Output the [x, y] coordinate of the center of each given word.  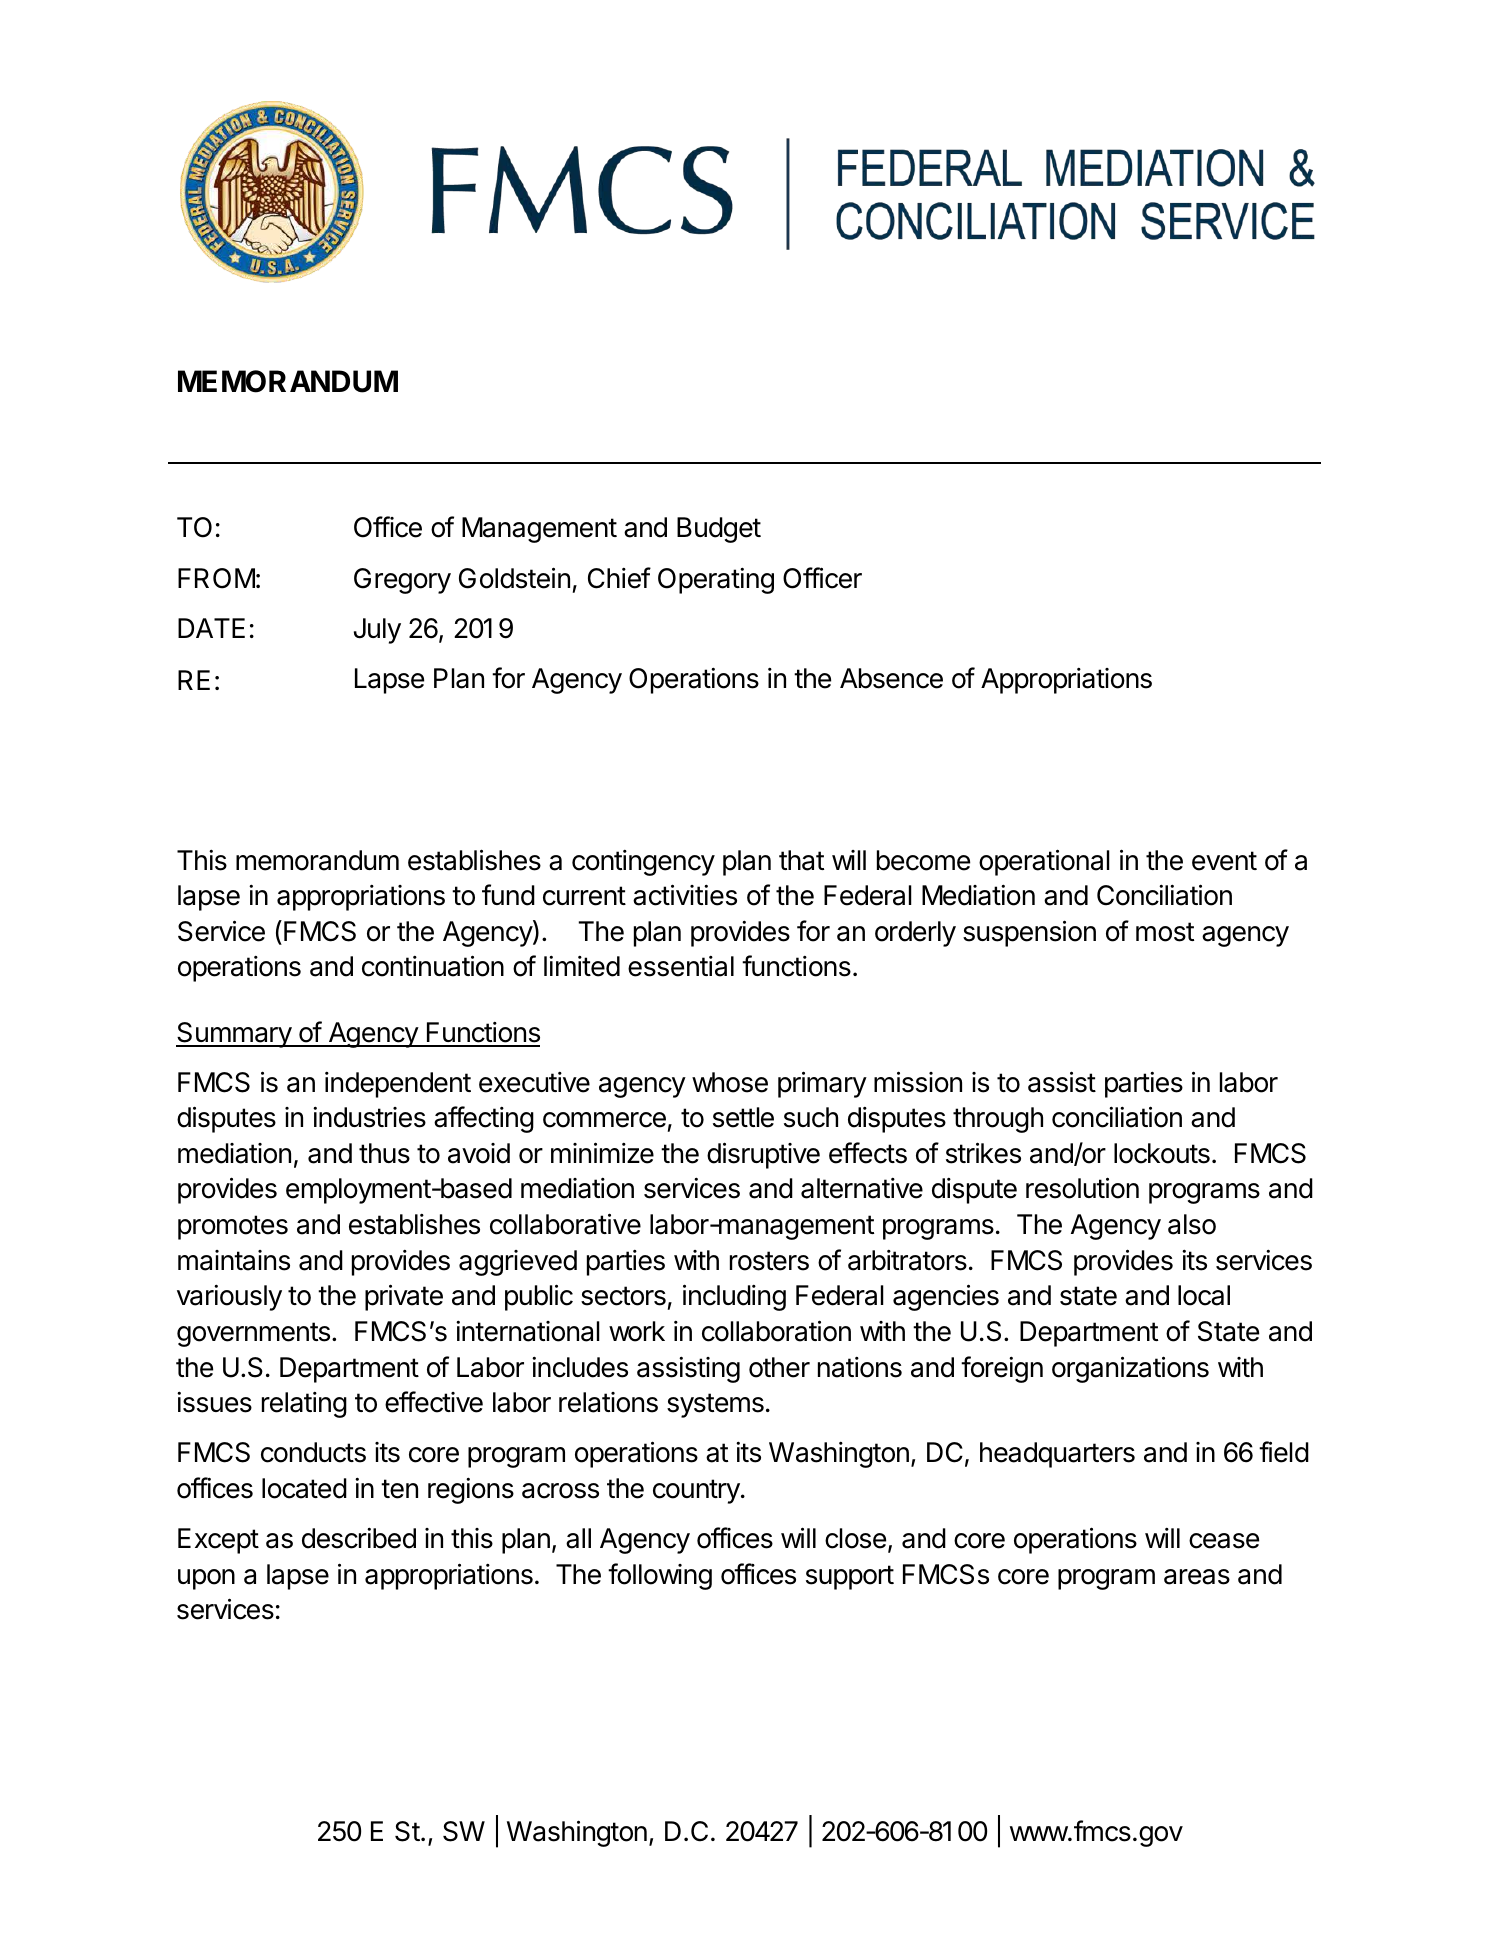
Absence [891, 678]
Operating [716, 580]
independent [398, 1085]
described [359, 1538]
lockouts [1162, 1153]
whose [730, 1082]
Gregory [402, 581]
